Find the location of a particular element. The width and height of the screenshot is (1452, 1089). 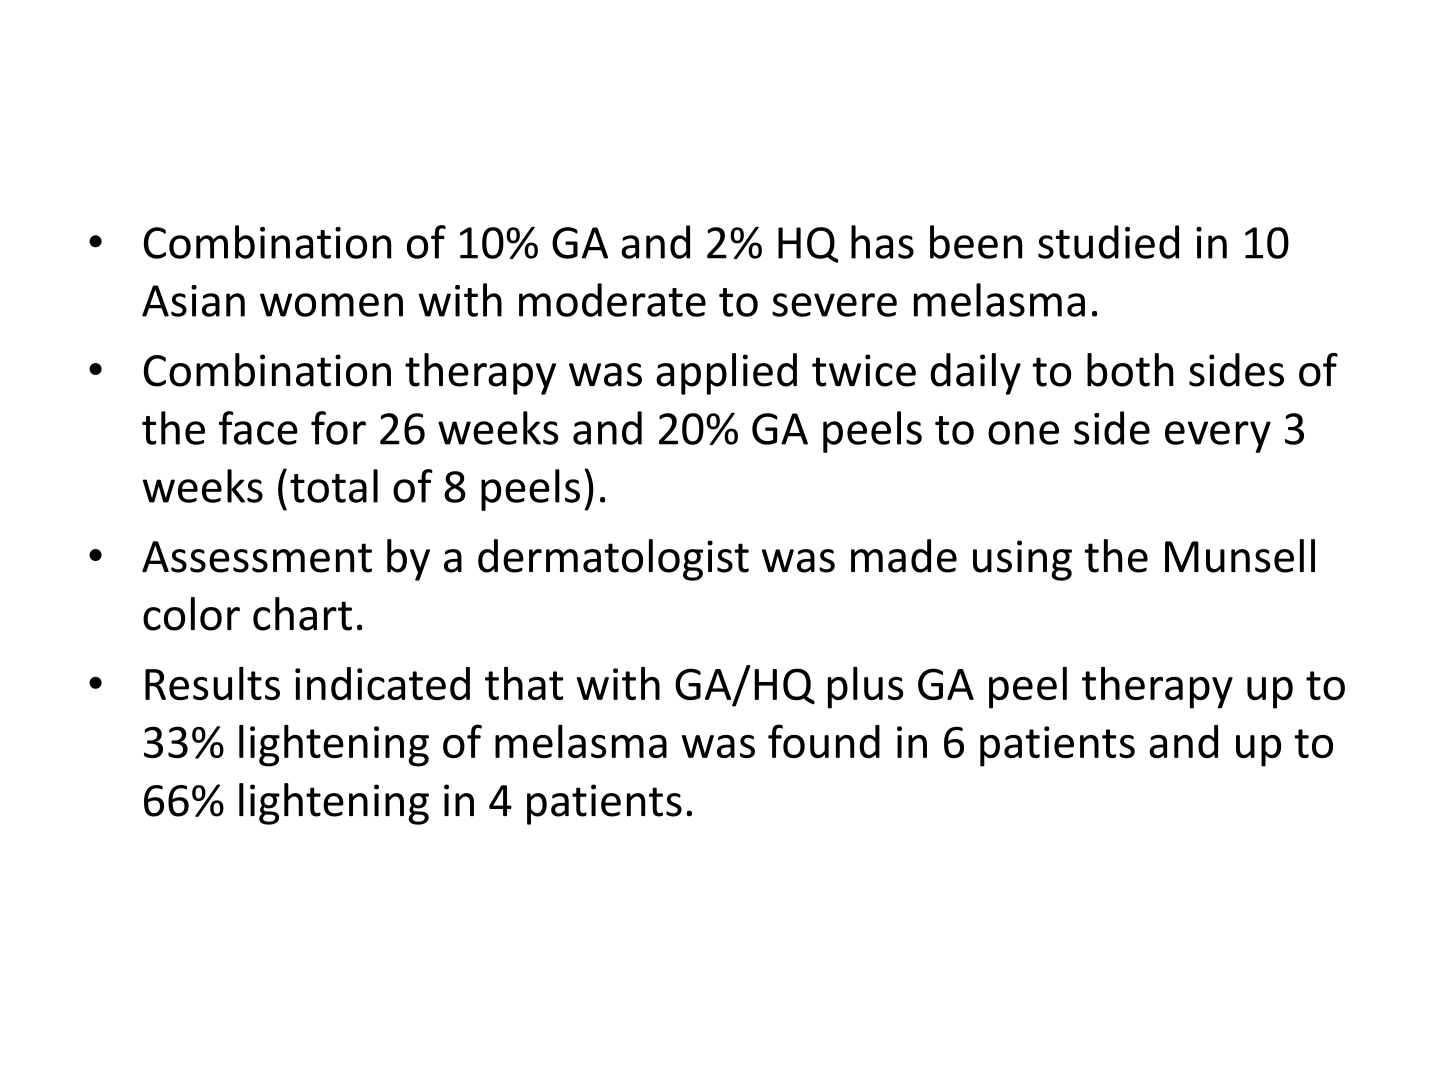

dermatologist is located at coordinates (613, 560).
